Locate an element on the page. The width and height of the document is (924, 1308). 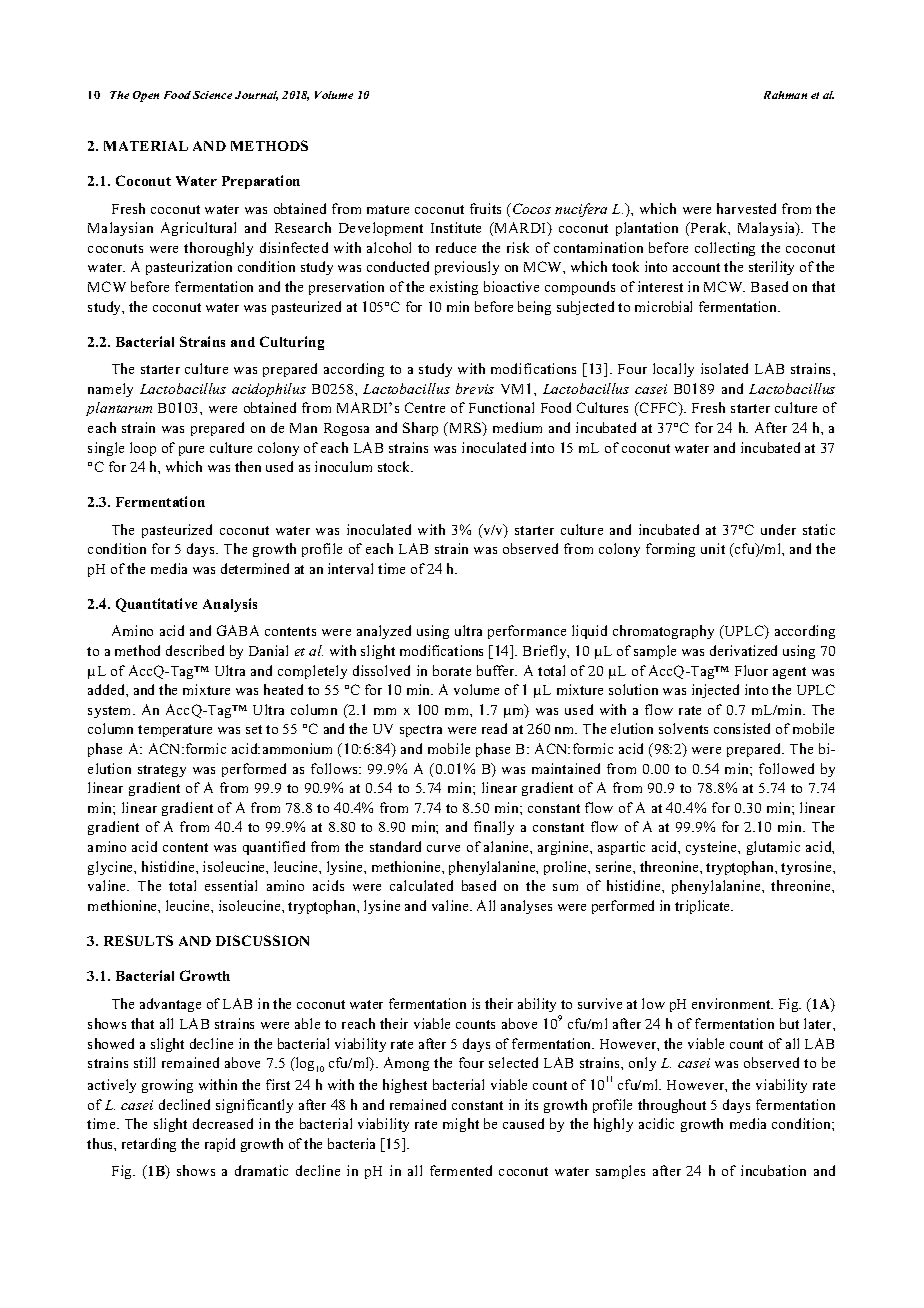
buffer is located at coordinates (497, 670).
